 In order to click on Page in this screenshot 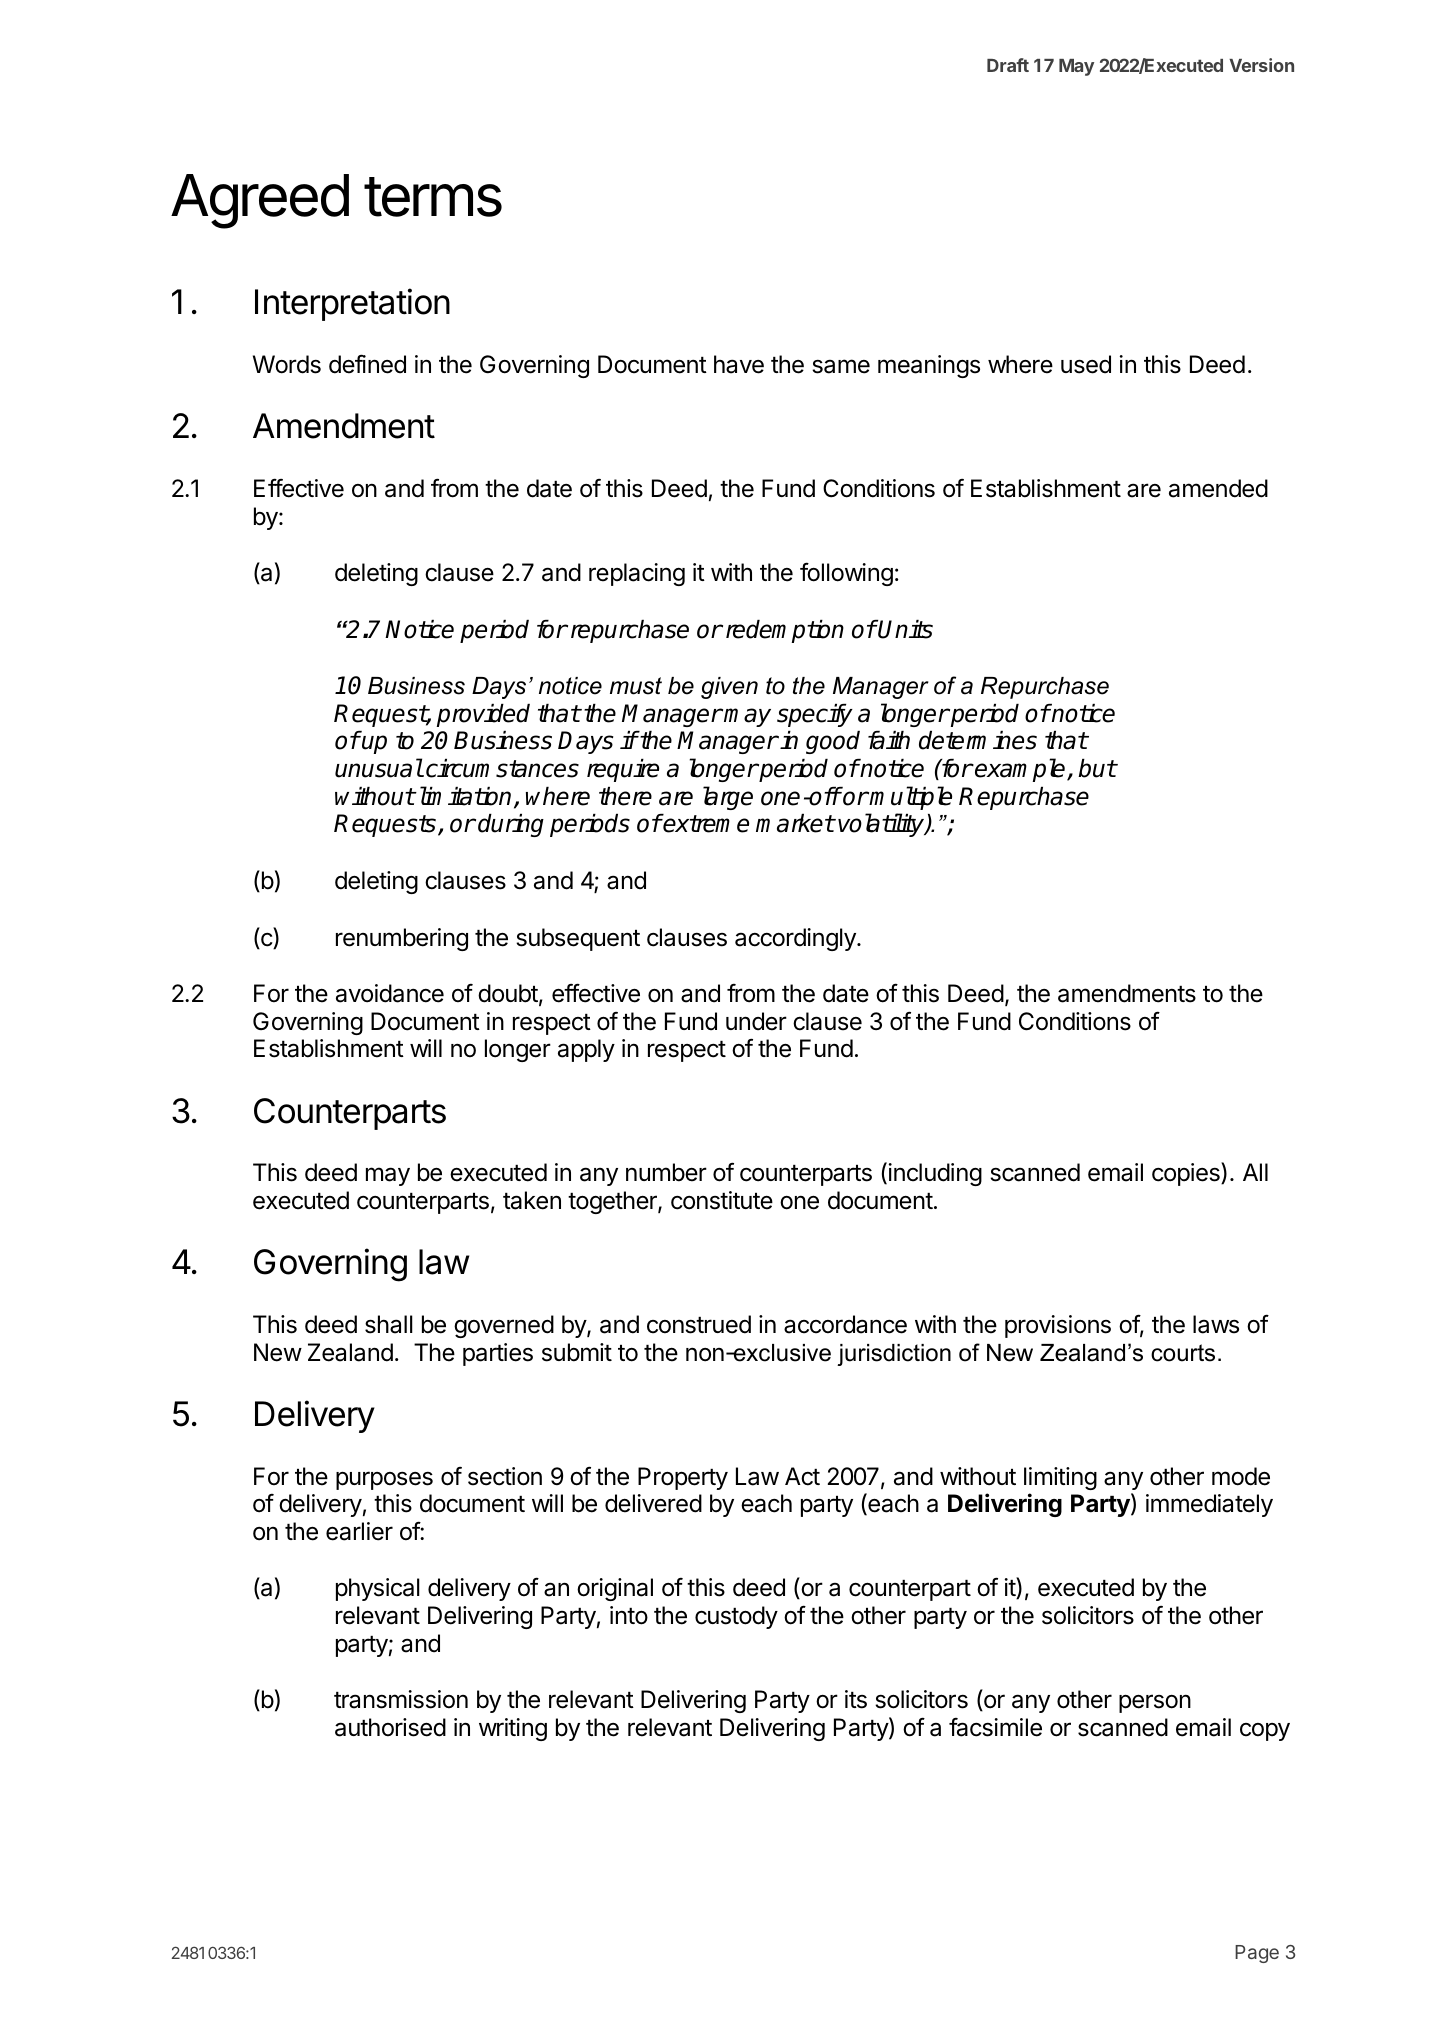, I will do `click(1257, 1954)`.
